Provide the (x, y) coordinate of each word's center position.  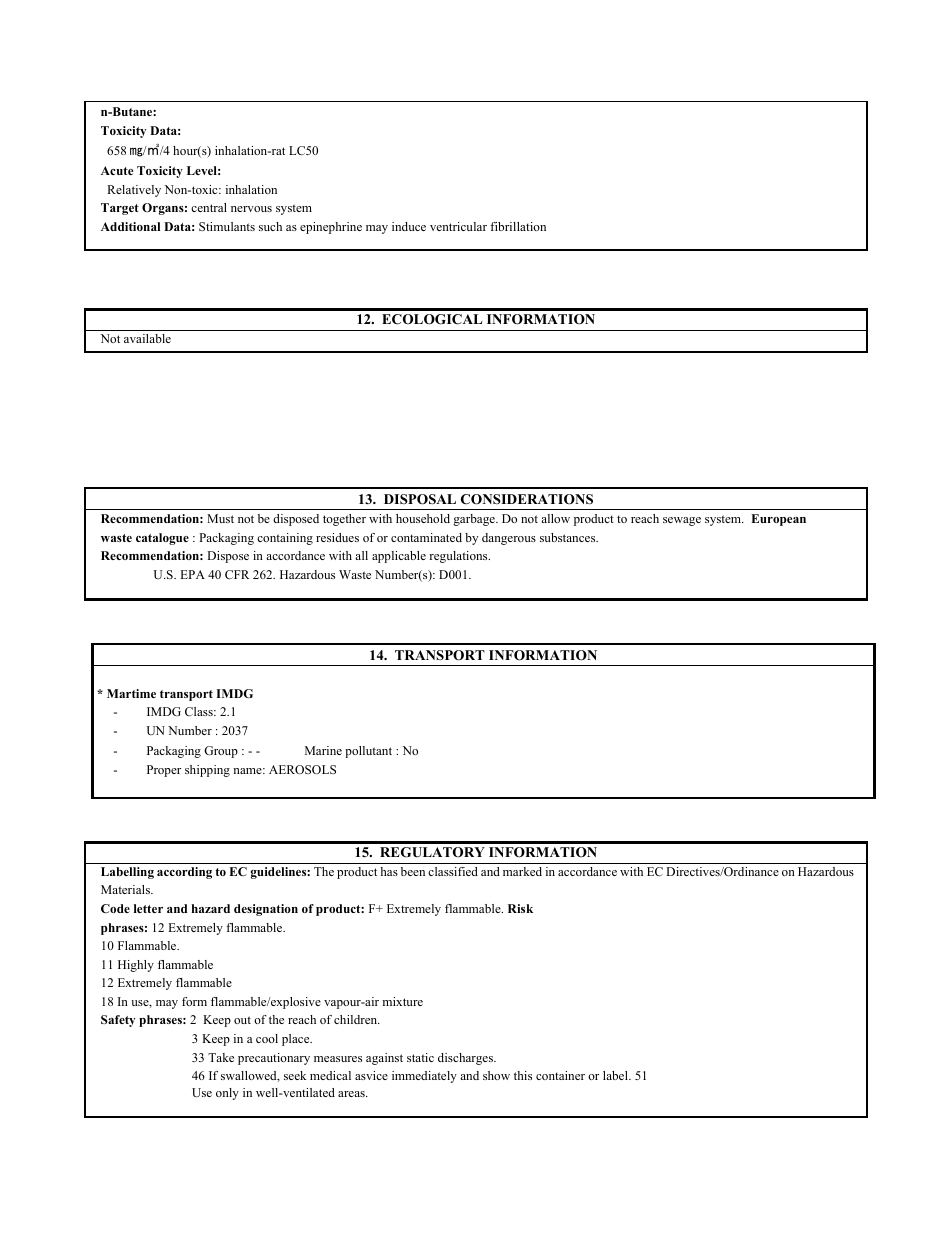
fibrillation (518, 226)
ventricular (458, 226)
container (560, 1075)
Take (221, 1057)
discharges (466, 1059)
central (209, 207)
